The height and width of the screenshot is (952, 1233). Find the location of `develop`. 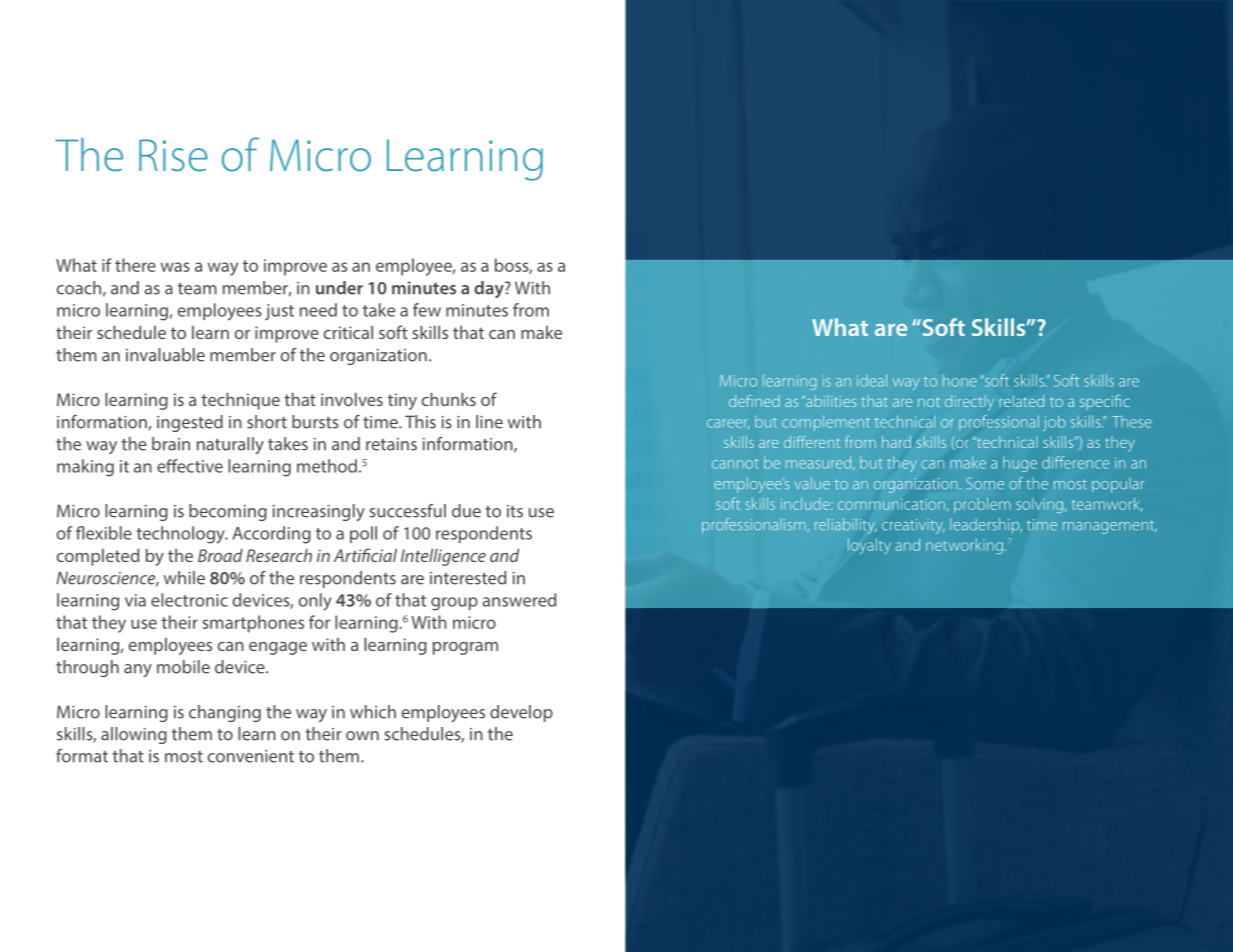

develop is located at coordinates (521, 713).
